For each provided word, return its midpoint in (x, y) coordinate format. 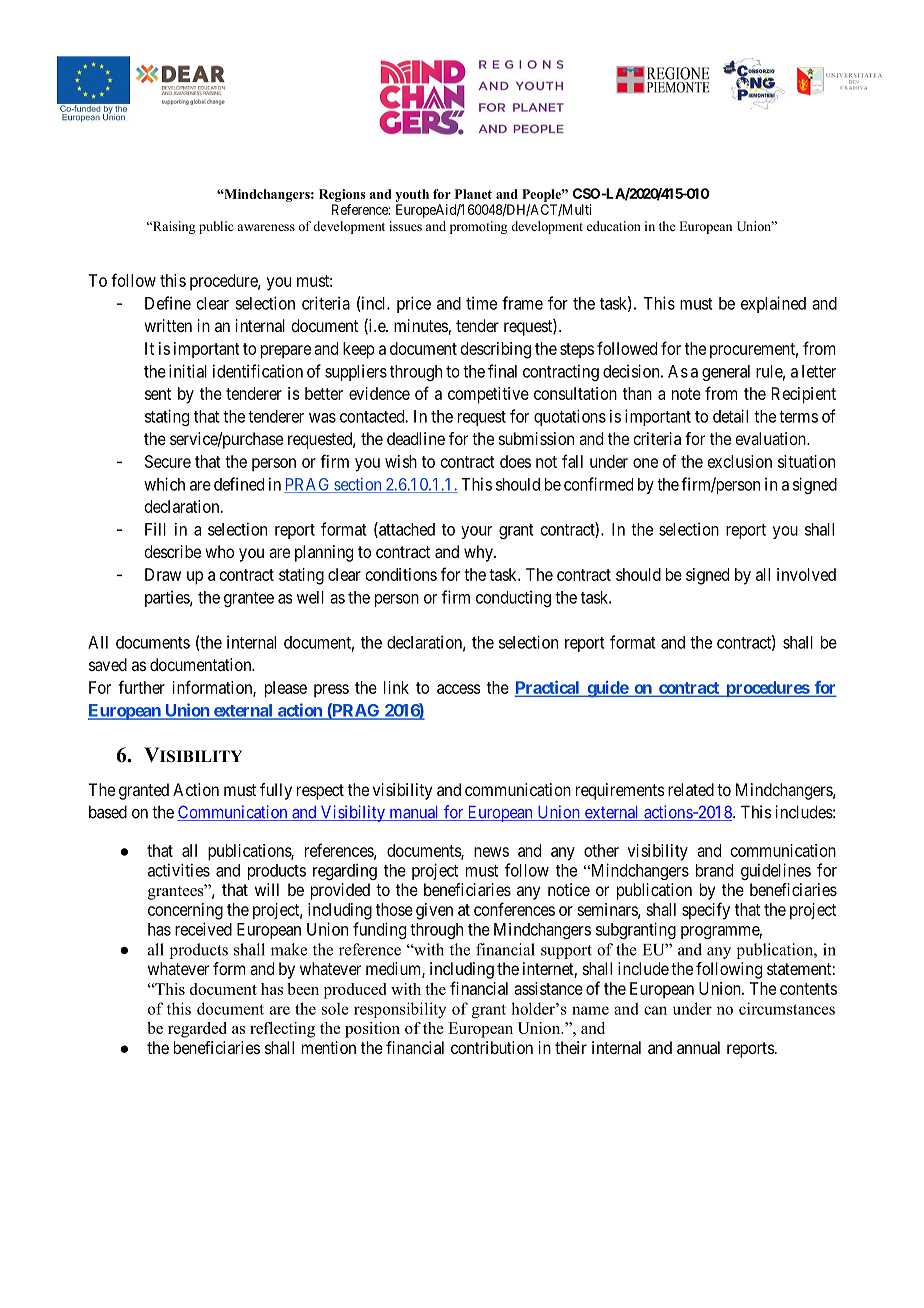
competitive (488, 395)
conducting (513, 598)
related (691, 789)
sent (158, 394)
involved (806, 574)
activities (179, 870)
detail (730, 416)
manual (414, 813)
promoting (478, 227)
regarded (197, 1030)
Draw (163, 574)
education (614, 226)
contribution (492, 1047)
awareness (266, 227)
